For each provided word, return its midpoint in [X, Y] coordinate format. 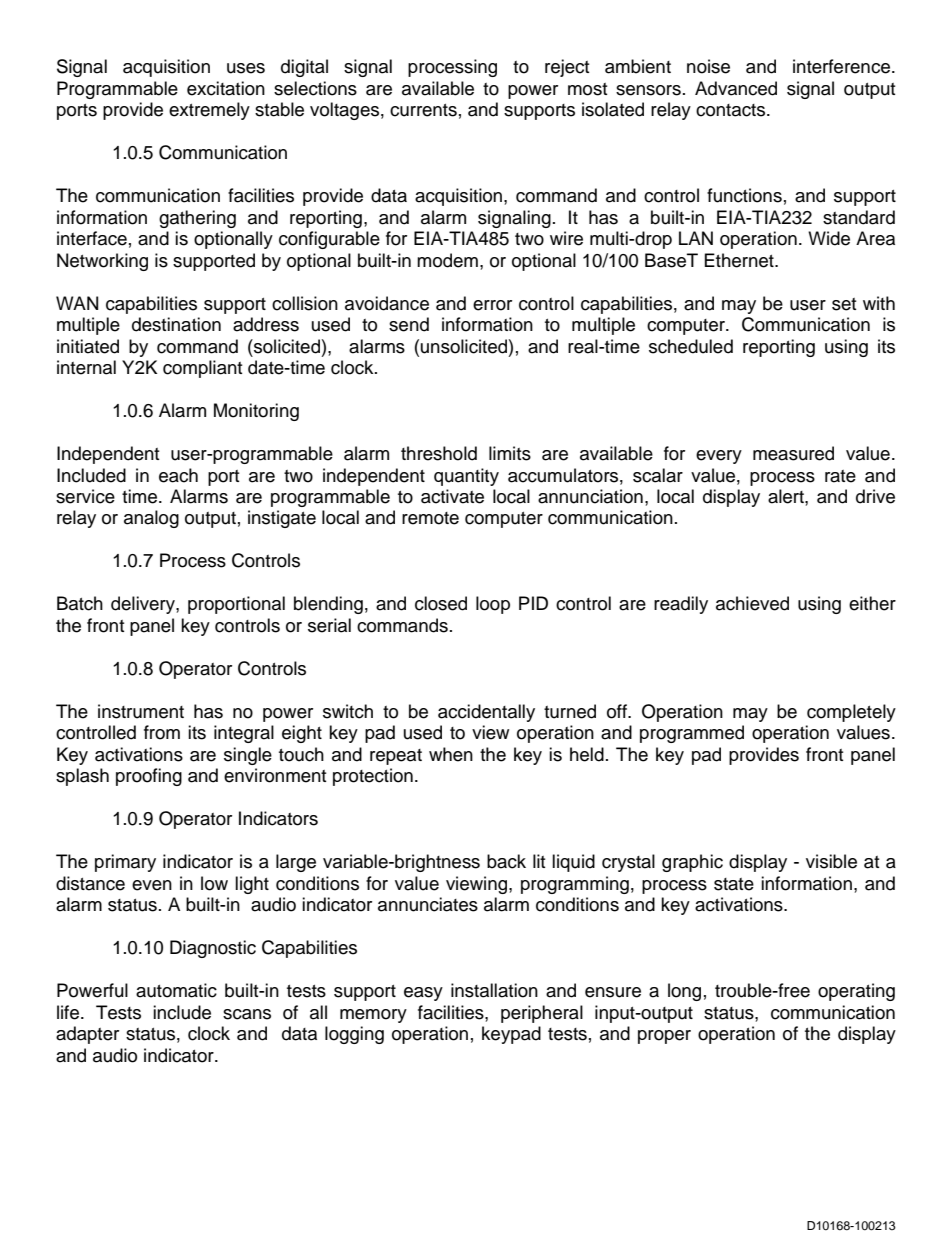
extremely [209, 111]
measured [793, 453]
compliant [202, 369]
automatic [176, 990]
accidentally [486, 713]
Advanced [736, 88]
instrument [141, 711]
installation [494, 990]
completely [851, 713]
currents [423, 110]
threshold [439, 453]
